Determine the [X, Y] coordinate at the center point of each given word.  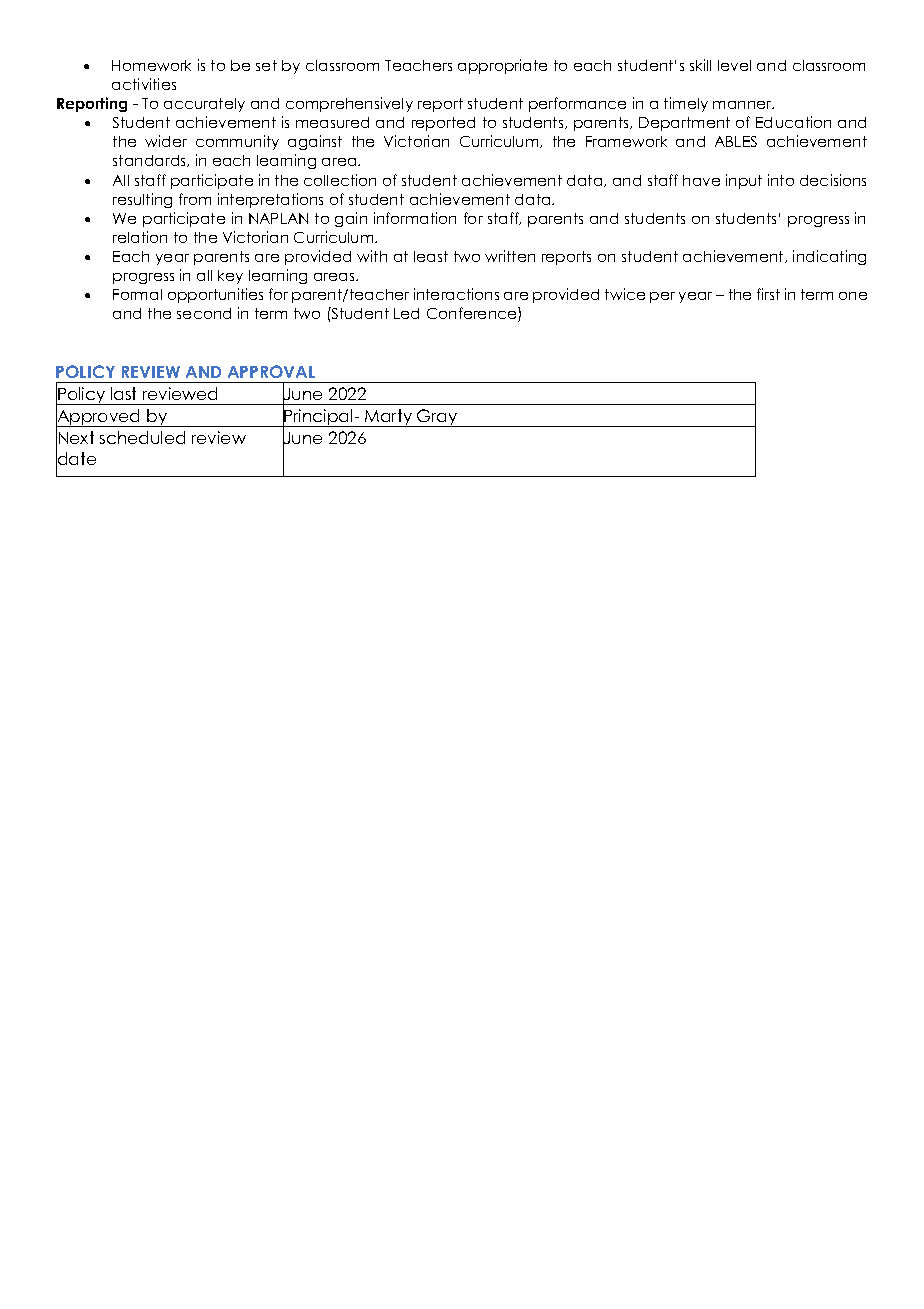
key [230, 277]
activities [144, 84]
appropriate [502, 66]
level [734, 65]
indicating [829, 257]
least [431, 256]
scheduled [142, 437]
